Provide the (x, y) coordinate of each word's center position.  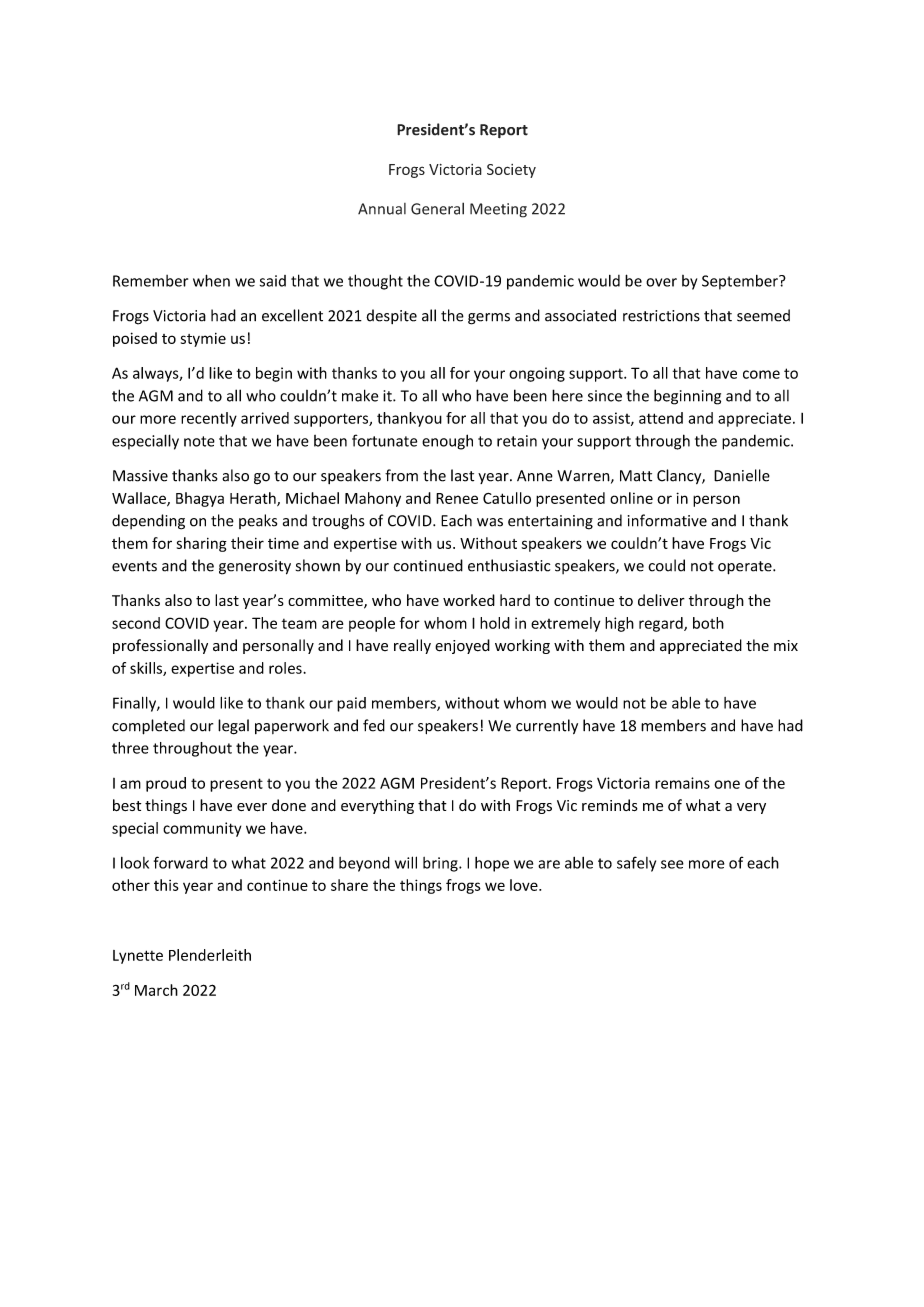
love (525, 885)
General (437, 208)
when (211, 280)
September (741, 282)
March (156, 990)
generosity (255, 567)
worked (469, 600)
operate (746, 568)
